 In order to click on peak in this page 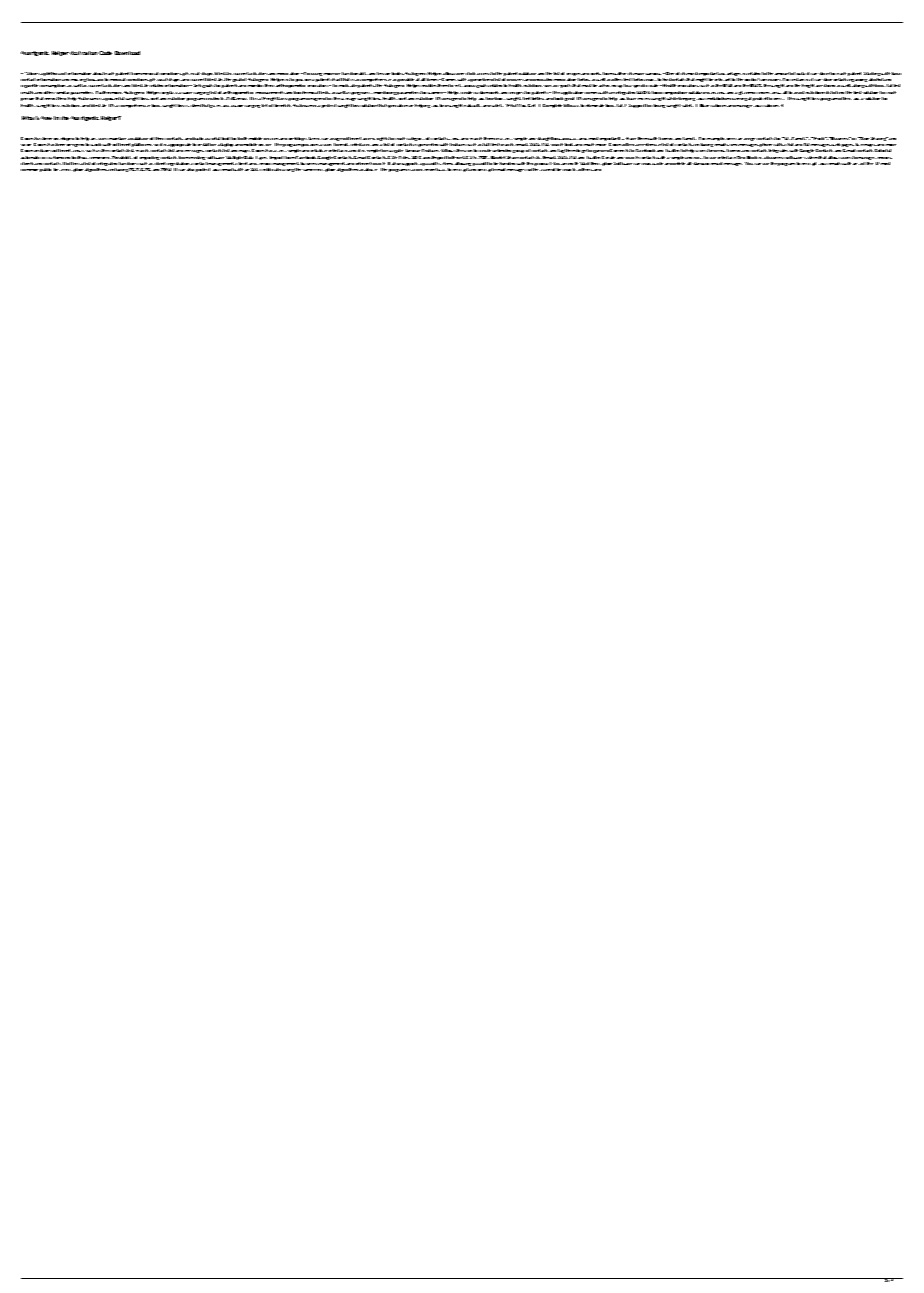, I will do `click(757, 99)`.
